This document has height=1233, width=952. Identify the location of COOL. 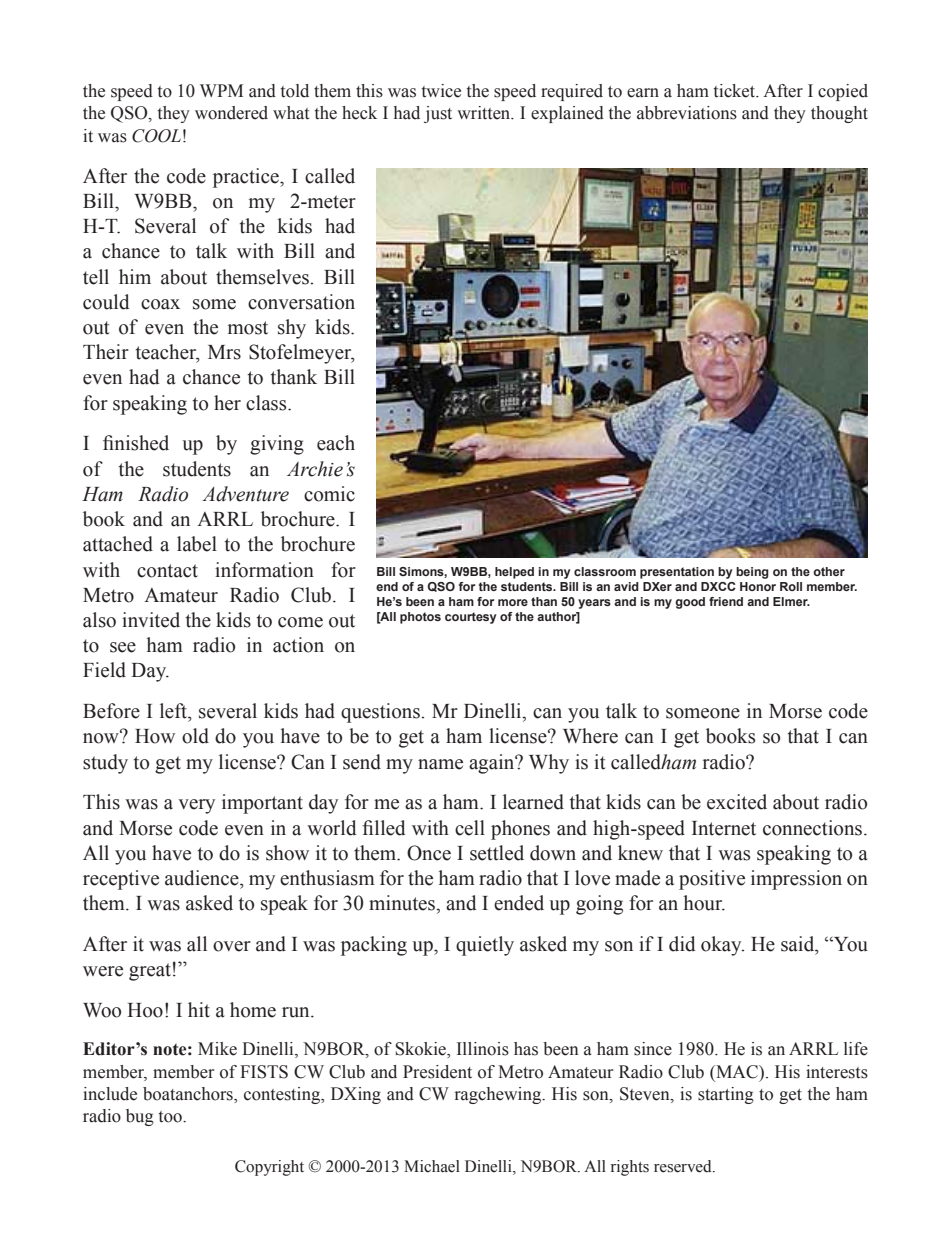
(156, 136).
